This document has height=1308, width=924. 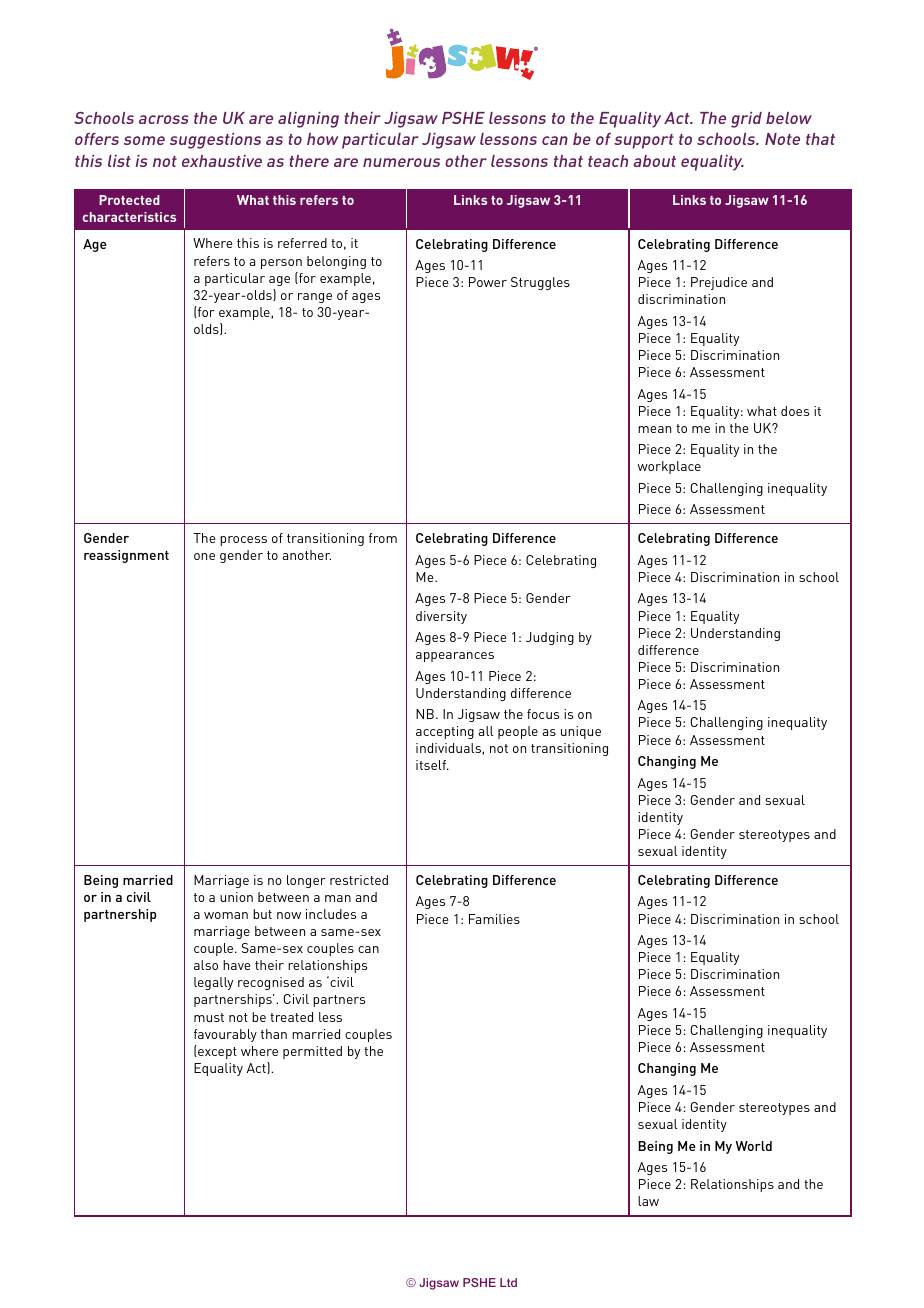 What do you see at coordinates (508, 1282) in the document?
I see `Ltd` at bounding box center [508, 1282].
